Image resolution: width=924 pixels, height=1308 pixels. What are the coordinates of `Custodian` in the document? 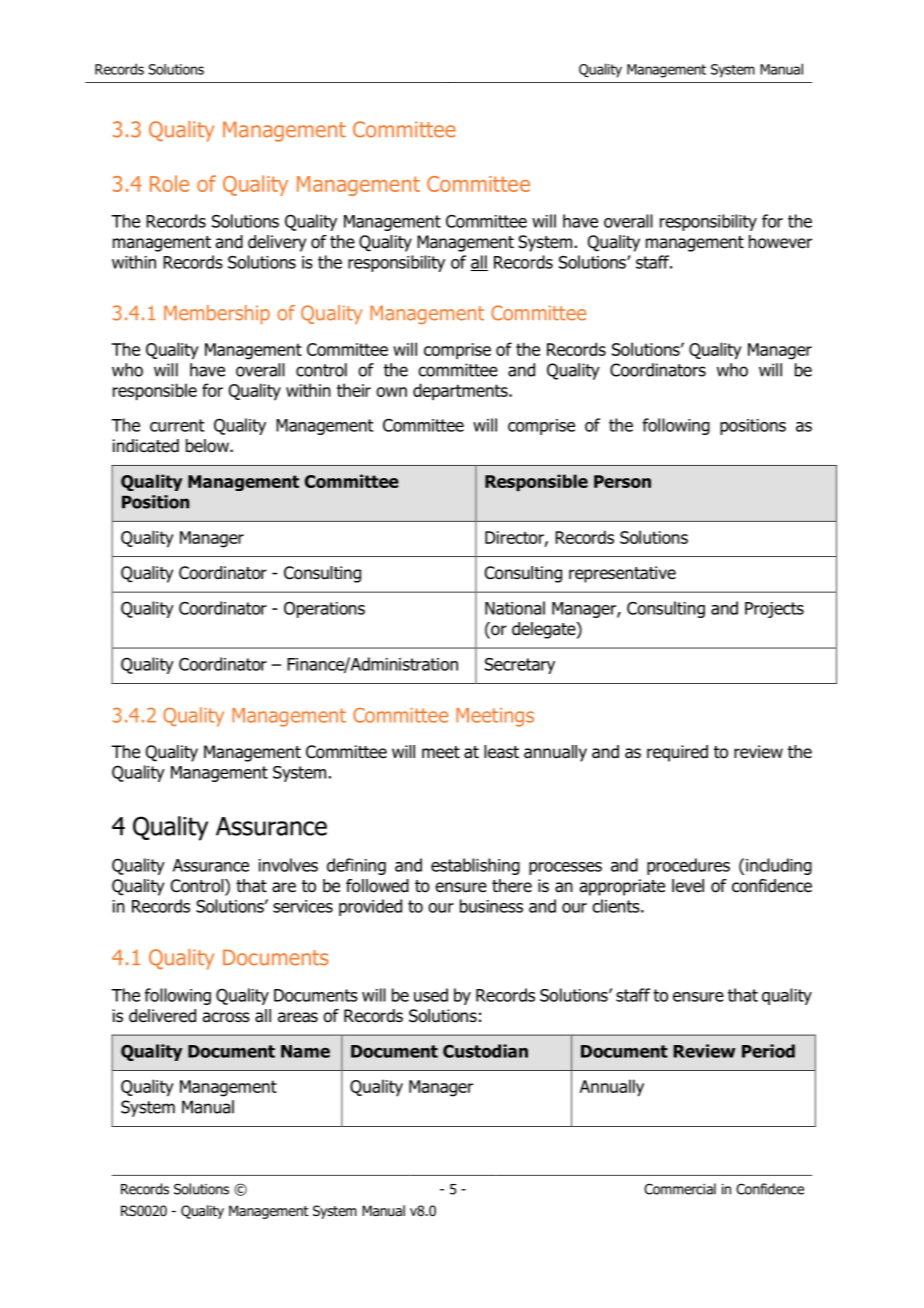 It's located at (485, 1051).
